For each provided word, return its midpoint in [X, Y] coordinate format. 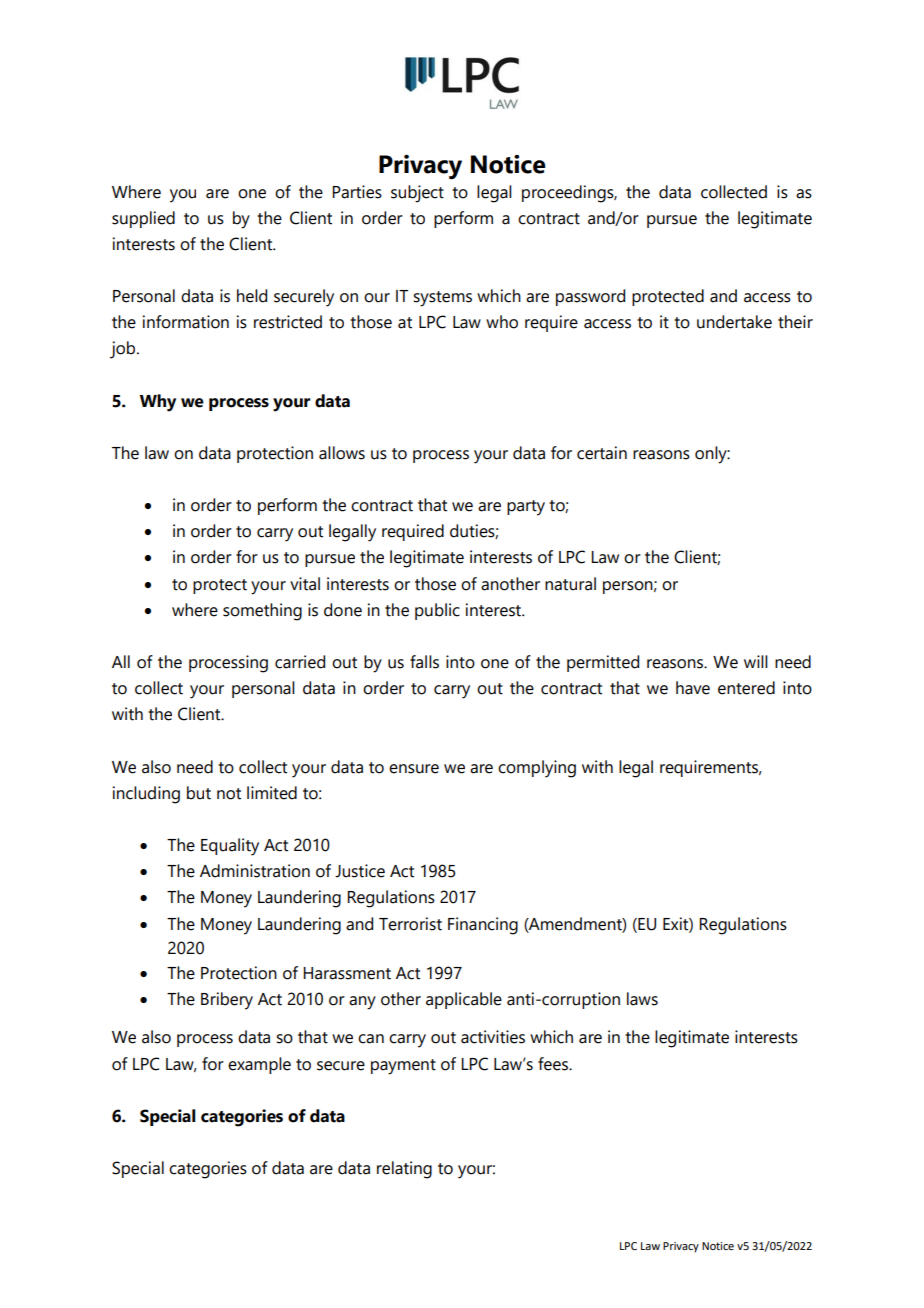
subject [417, 194]
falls [424, 662]
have [693, 688]
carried [300, 662]
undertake [734, 322]
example [259, 1065]
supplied [143, 219]
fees [554, 1064]
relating [404, 1170]
